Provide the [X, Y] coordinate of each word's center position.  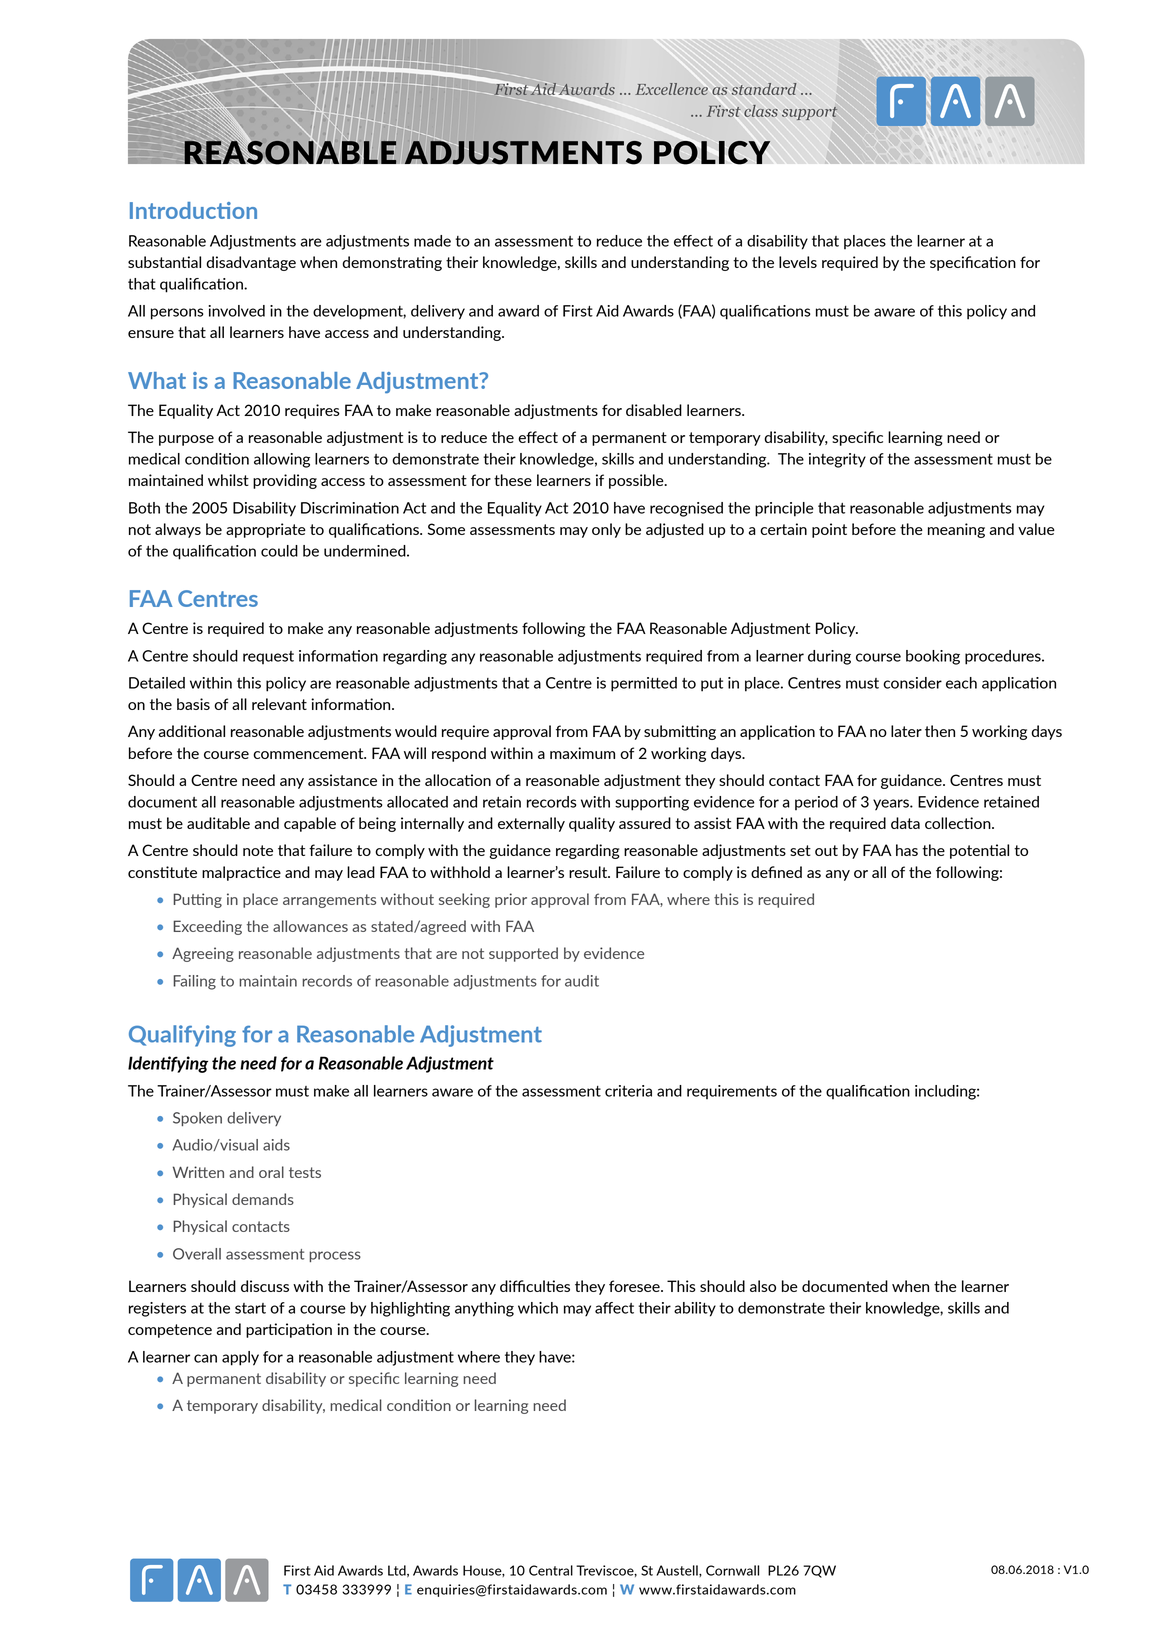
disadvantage [251, 263]
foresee [635, 1286]
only [606, 530]
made [432, 241]
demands [263, 1199]
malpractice [241, 873]
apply [240, 1358]
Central [551, 1570]
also [763, 1286]
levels [798, 262]
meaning [956, 530]
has [907, 850]
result [589, 872]
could [279, 551]
